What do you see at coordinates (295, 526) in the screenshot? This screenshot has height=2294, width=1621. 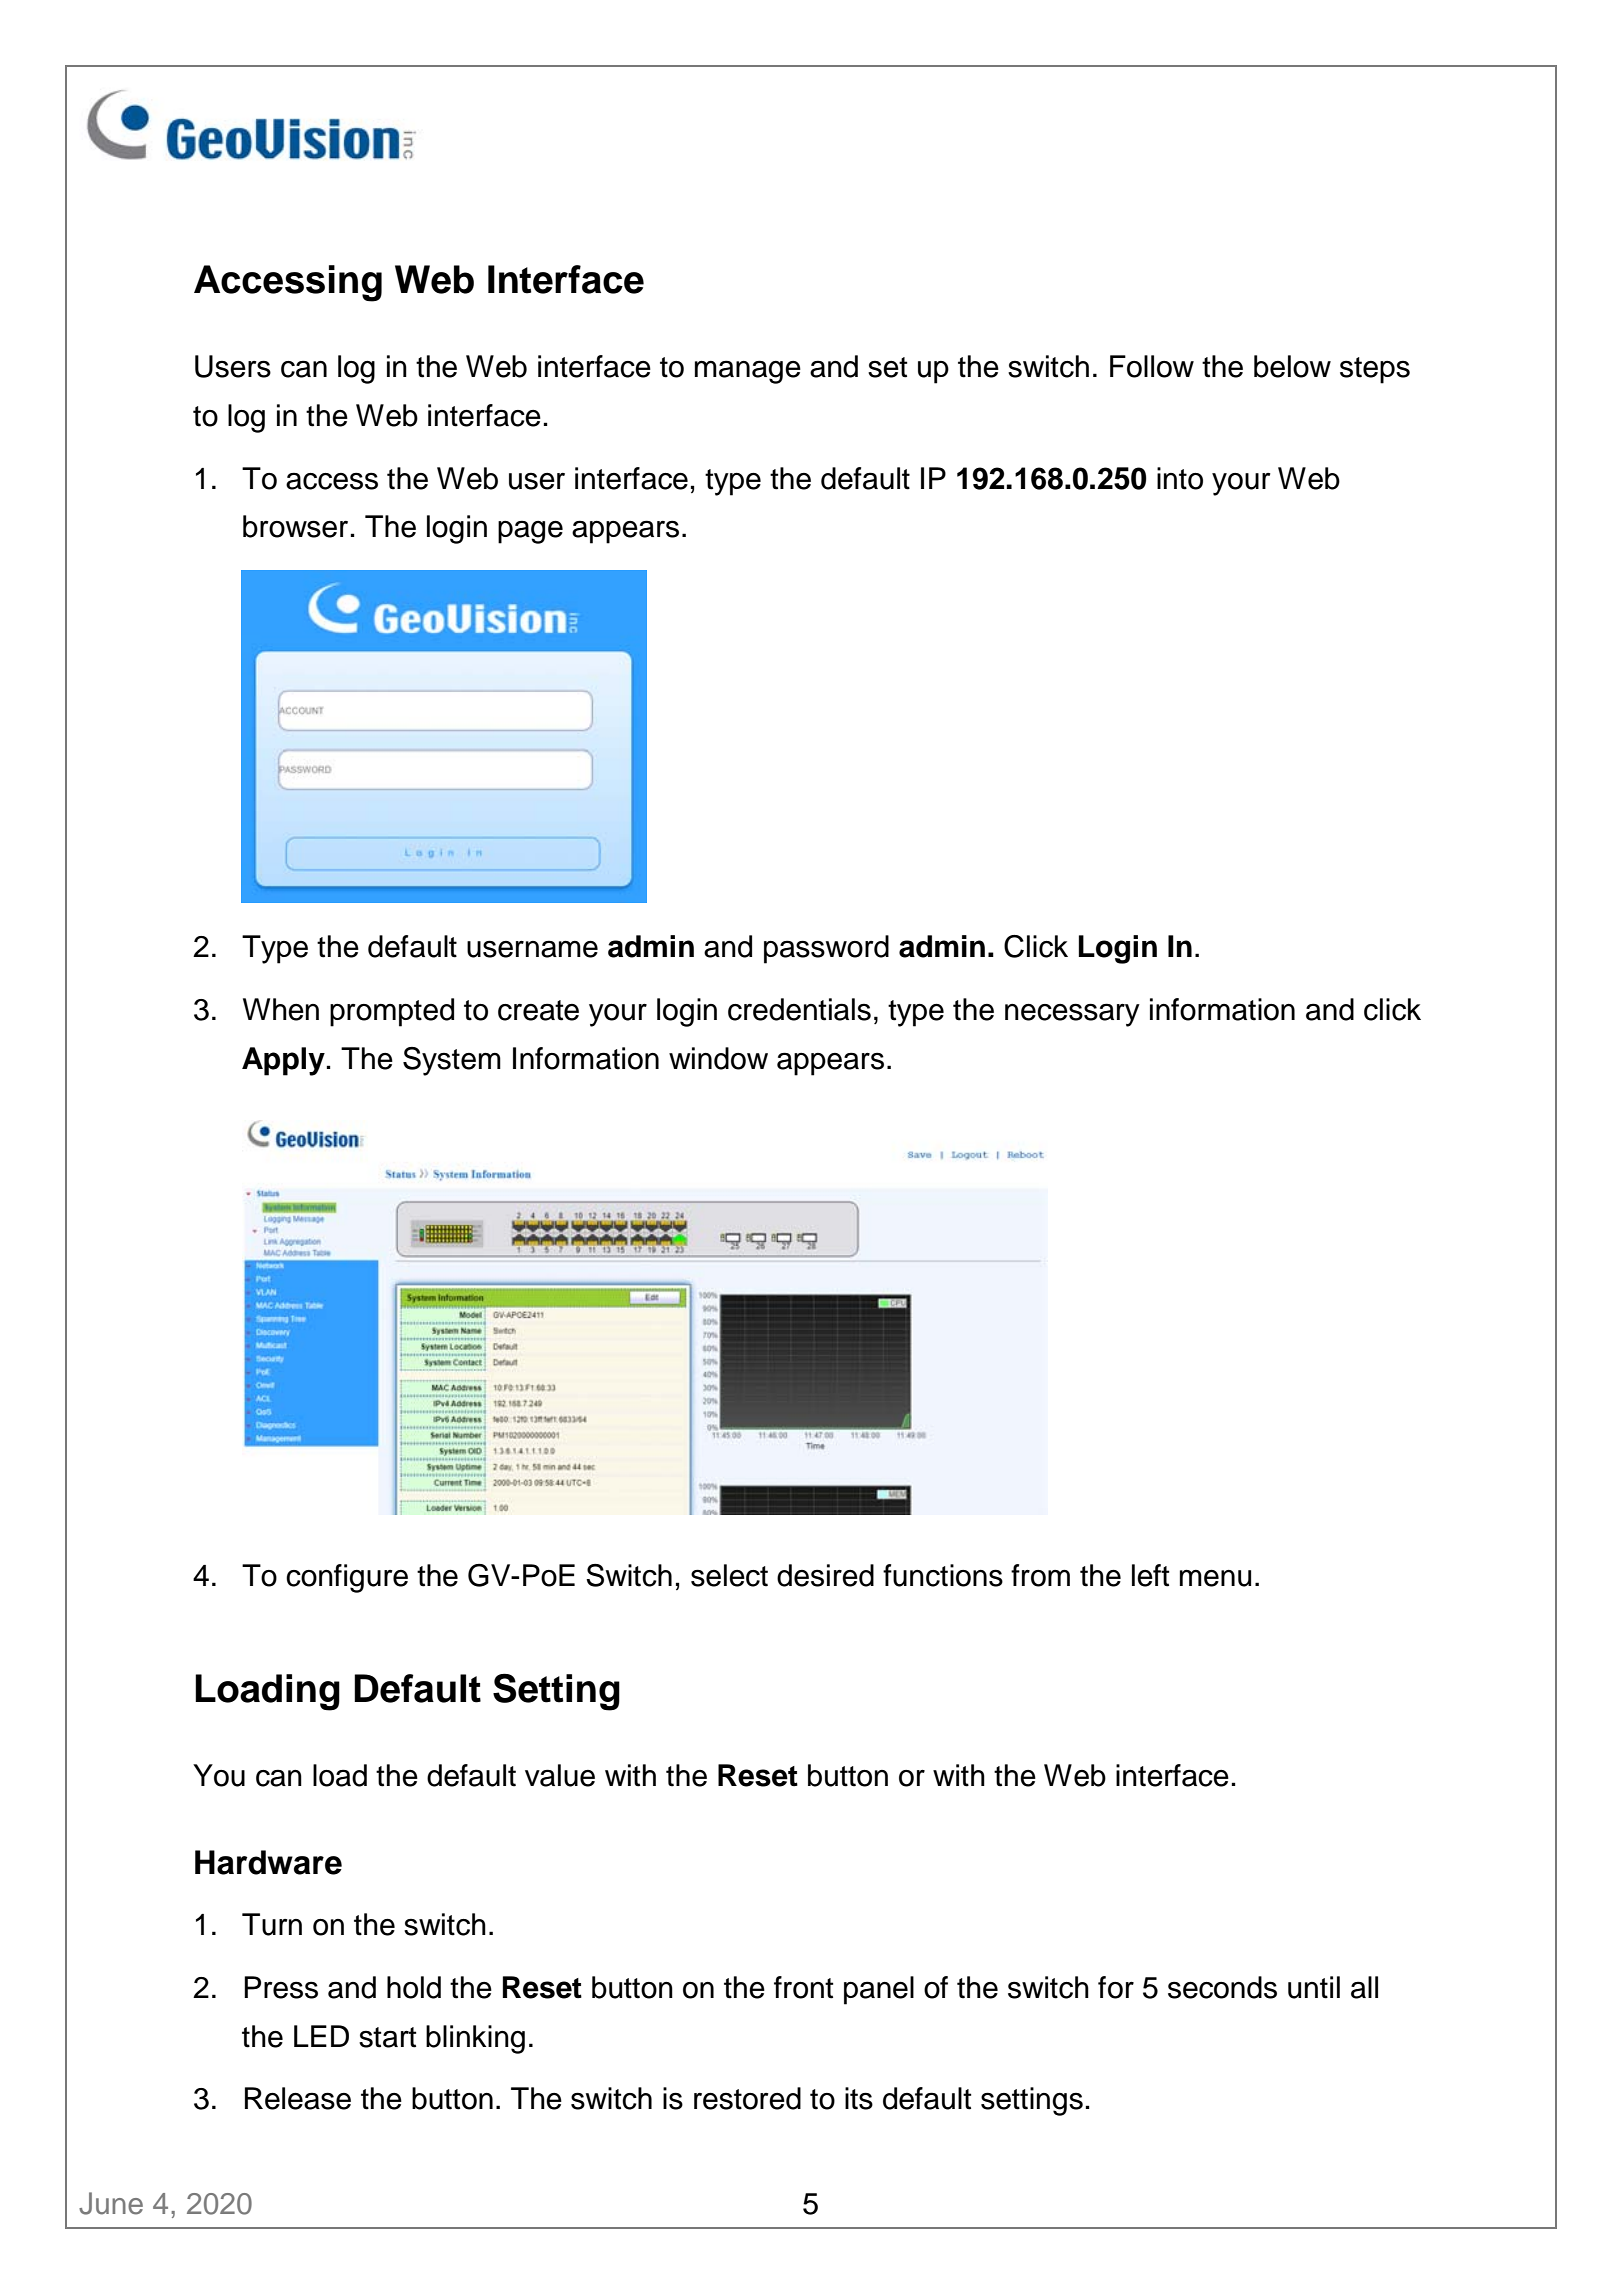 I see `browser` at bounding box center [295, 526].
